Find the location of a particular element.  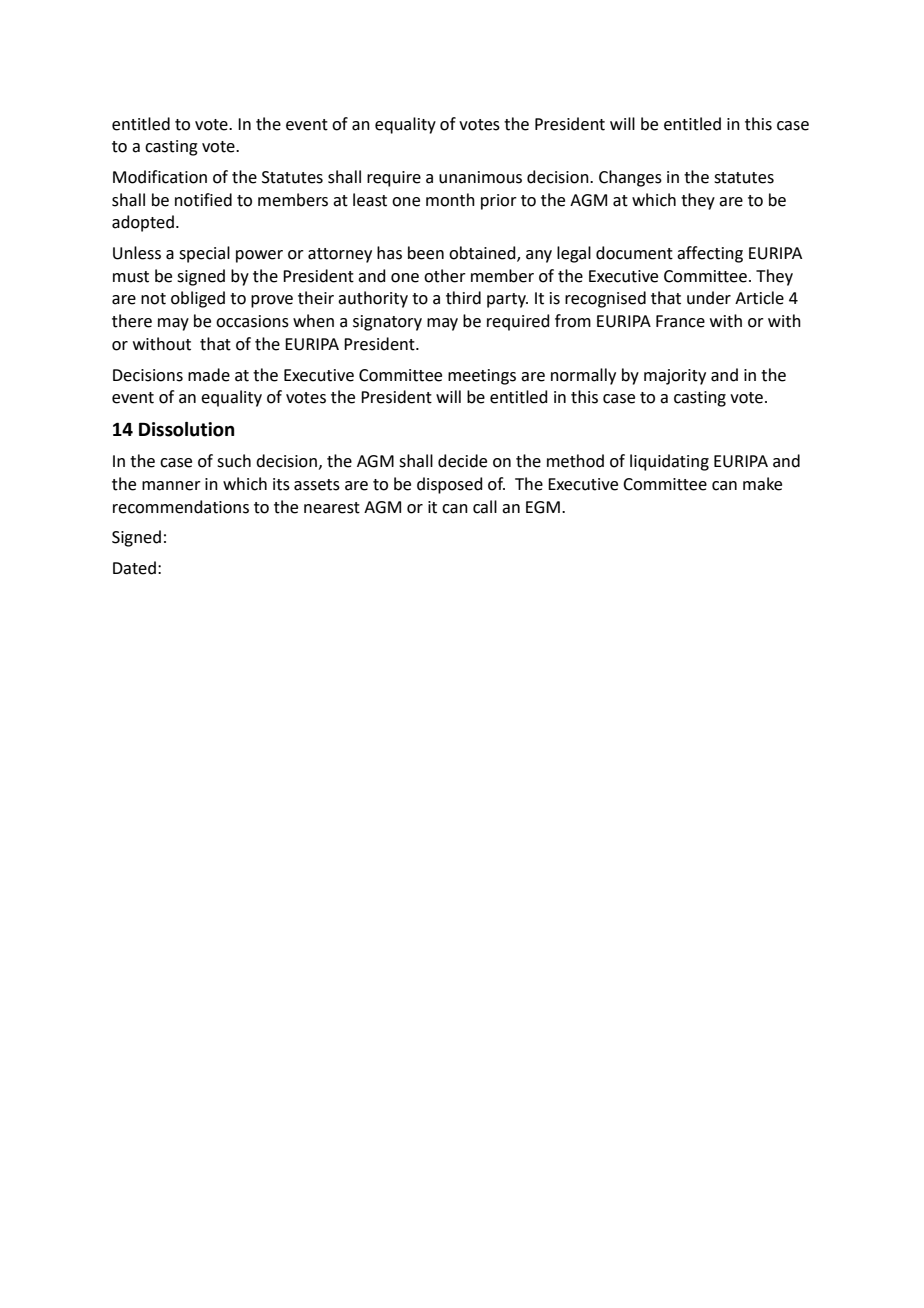

liquidating is located at coordinates (669, 462).
